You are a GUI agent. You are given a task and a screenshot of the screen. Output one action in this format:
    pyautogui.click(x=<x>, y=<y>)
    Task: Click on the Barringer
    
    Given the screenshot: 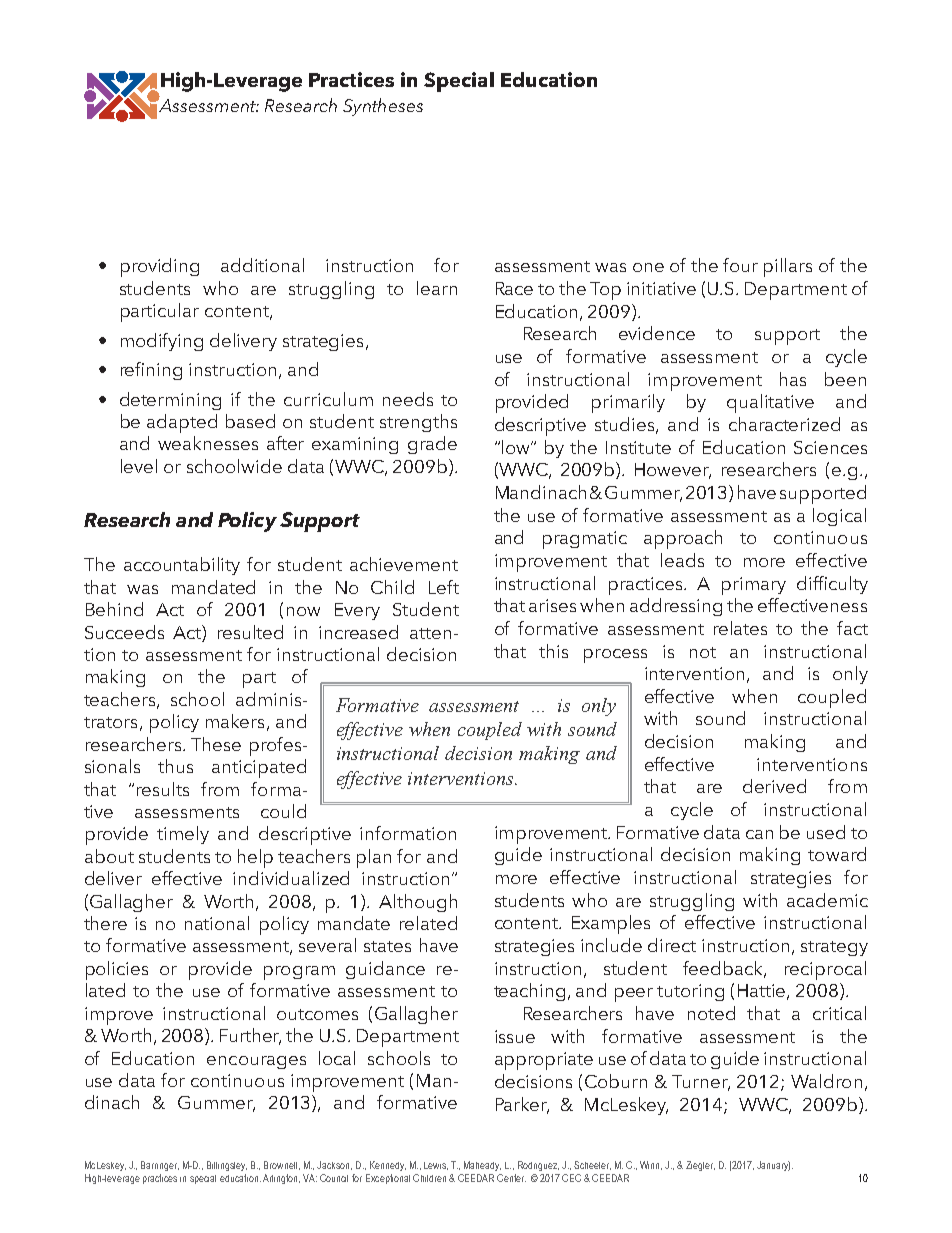 What is the action you would take?
    pyautogui.click(x=160, y=1166)
